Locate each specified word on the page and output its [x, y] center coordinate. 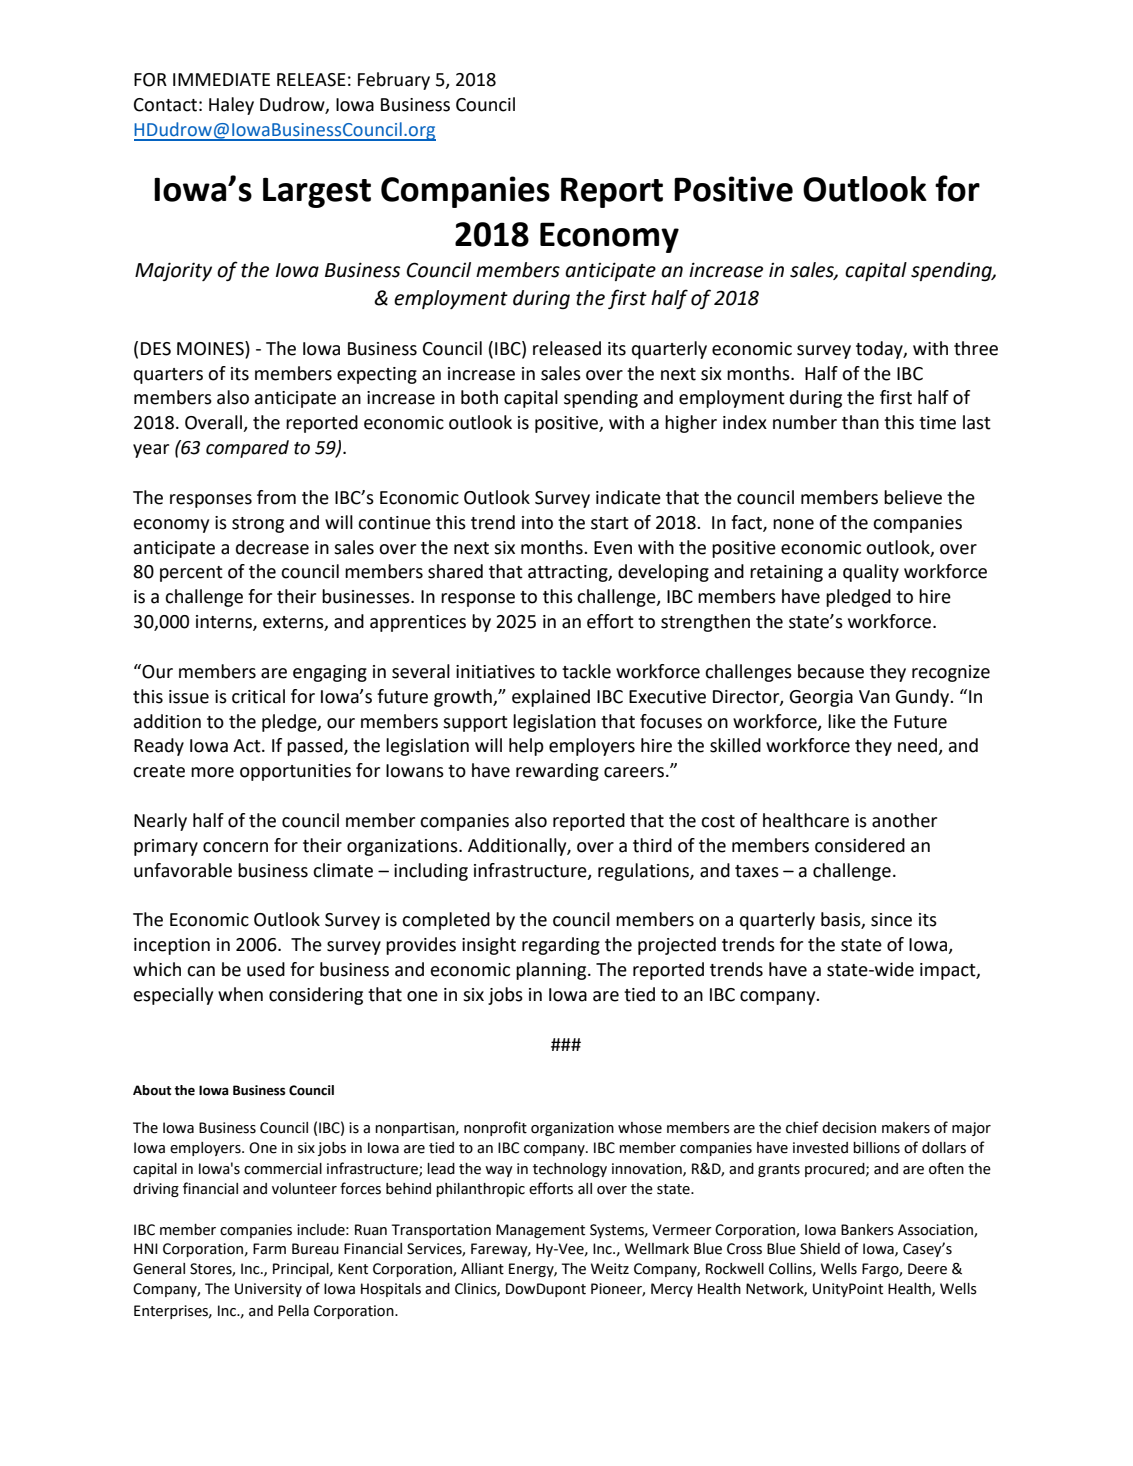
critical [258, 696]
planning [552, 971]
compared [247, 449]
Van [874, 697]
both [479, 397]
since [891, 920]
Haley [231, 106]
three [976, 348]
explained [551, 698]
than [860, 422]
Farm [269, 1249]
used [266, 969]
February [394, 81]
